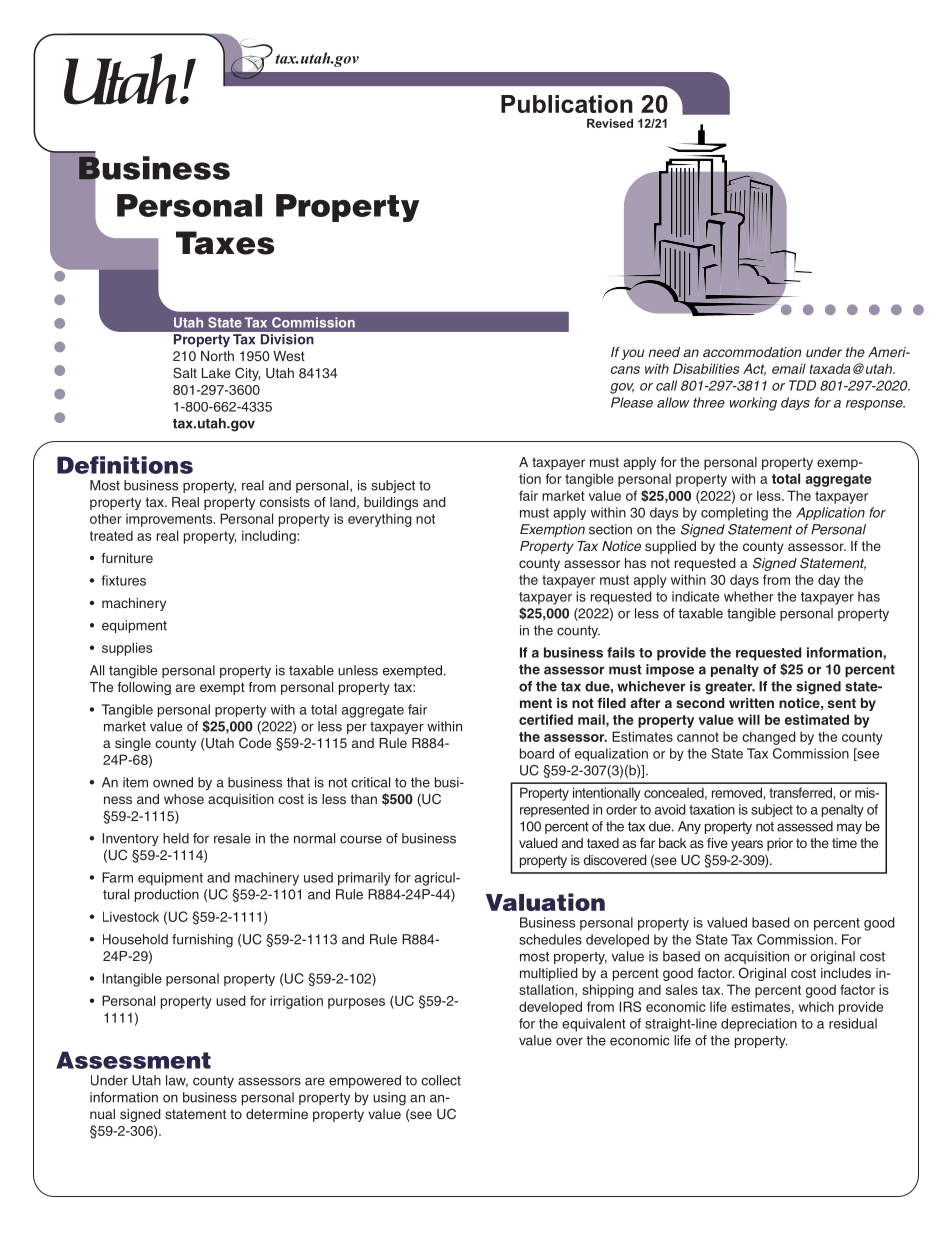 The width and height of the image is (952, 1233). I want to click on Revised, so click(610, 123).
